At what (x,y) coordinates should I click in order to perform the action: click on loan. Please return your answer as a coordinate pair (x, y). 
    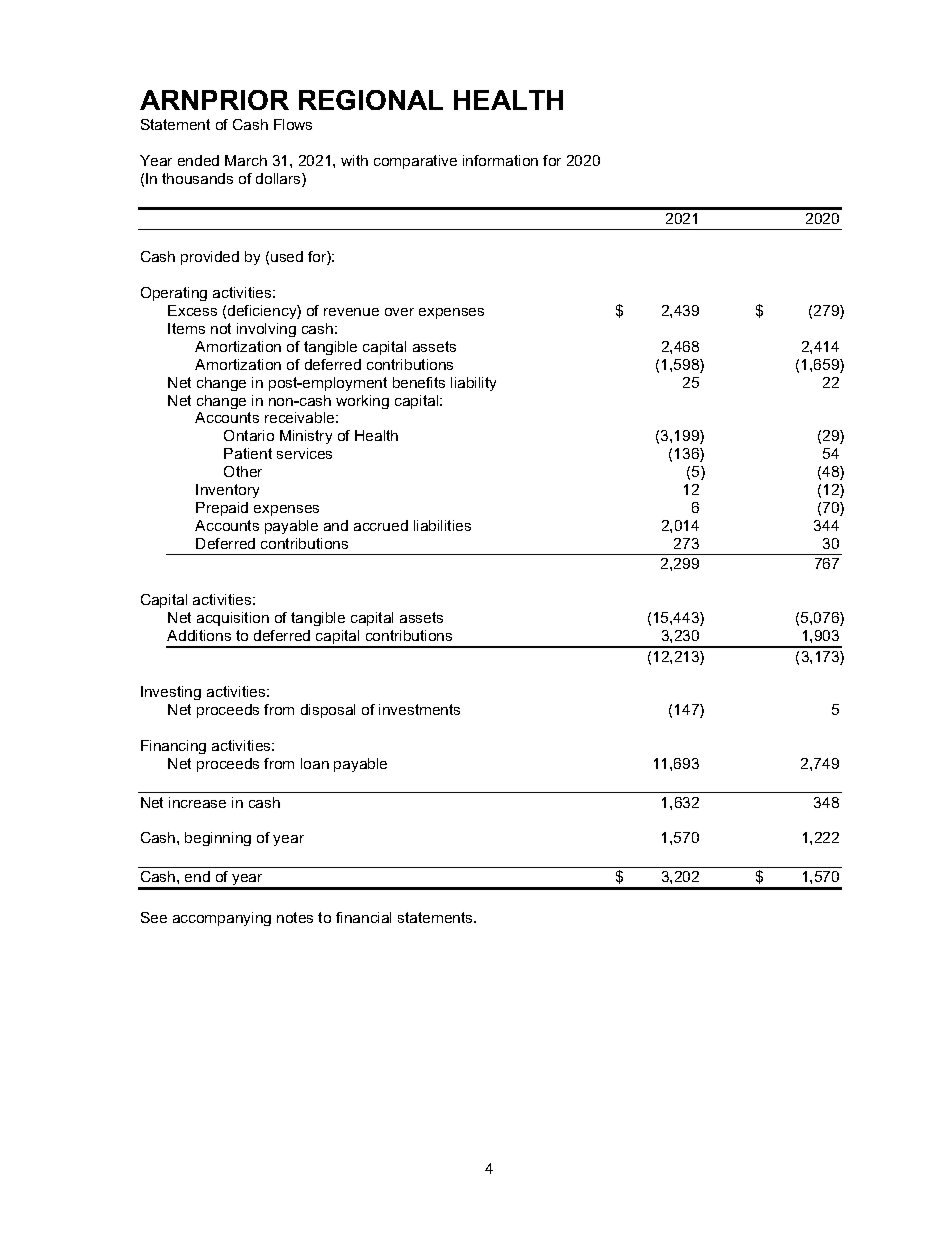
    Looking at the image, I should click on (315, 763).
